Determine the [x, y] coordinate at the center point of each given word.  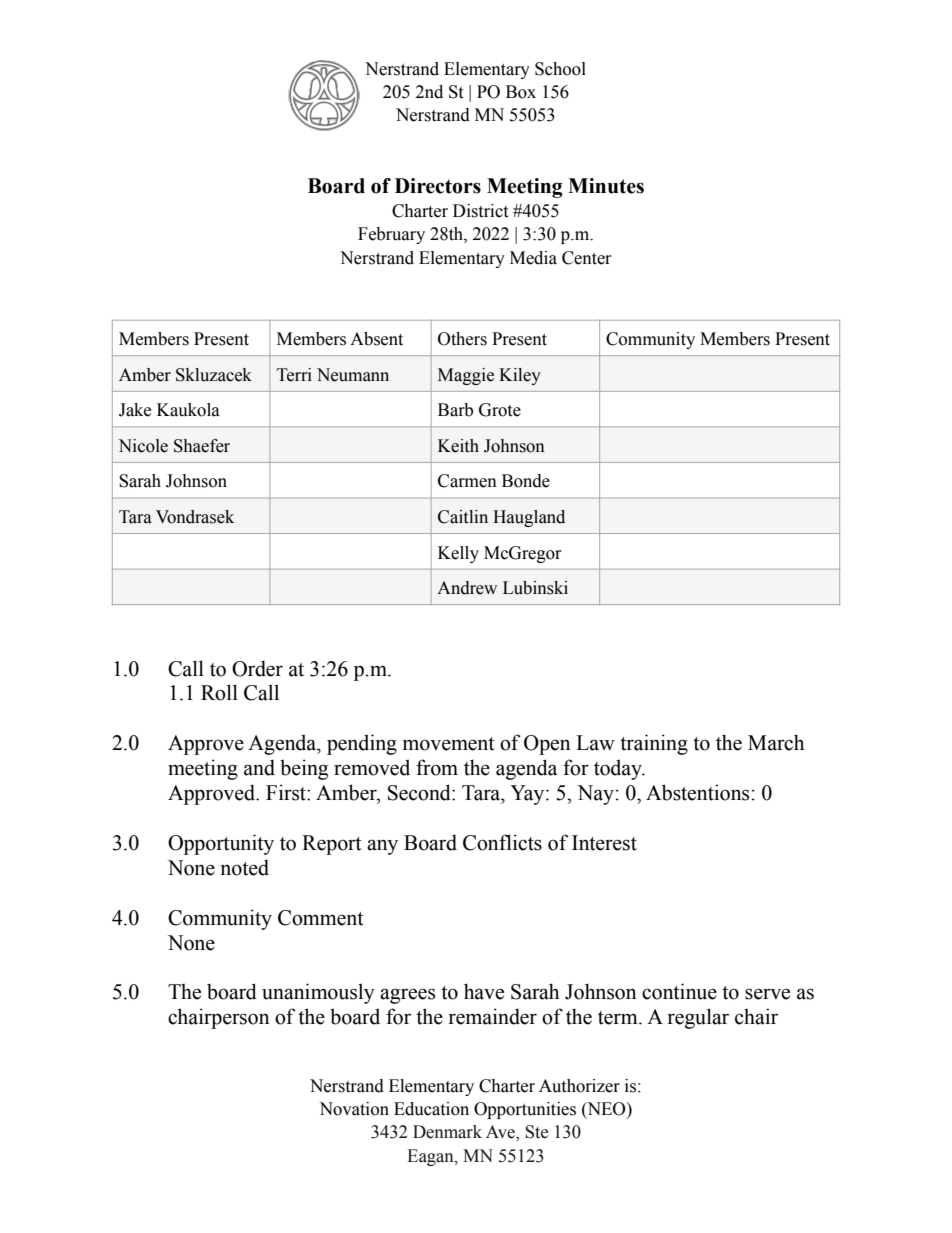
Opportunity [221, 844]
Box [521, 92]
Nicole [143, 446]
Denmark [447, 1132]
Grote [500, 410]
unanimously [318, 993]
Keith [458, 446]
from [437, 767]
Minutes [606, 186]
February [391, 235]
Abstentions [697, 792]
